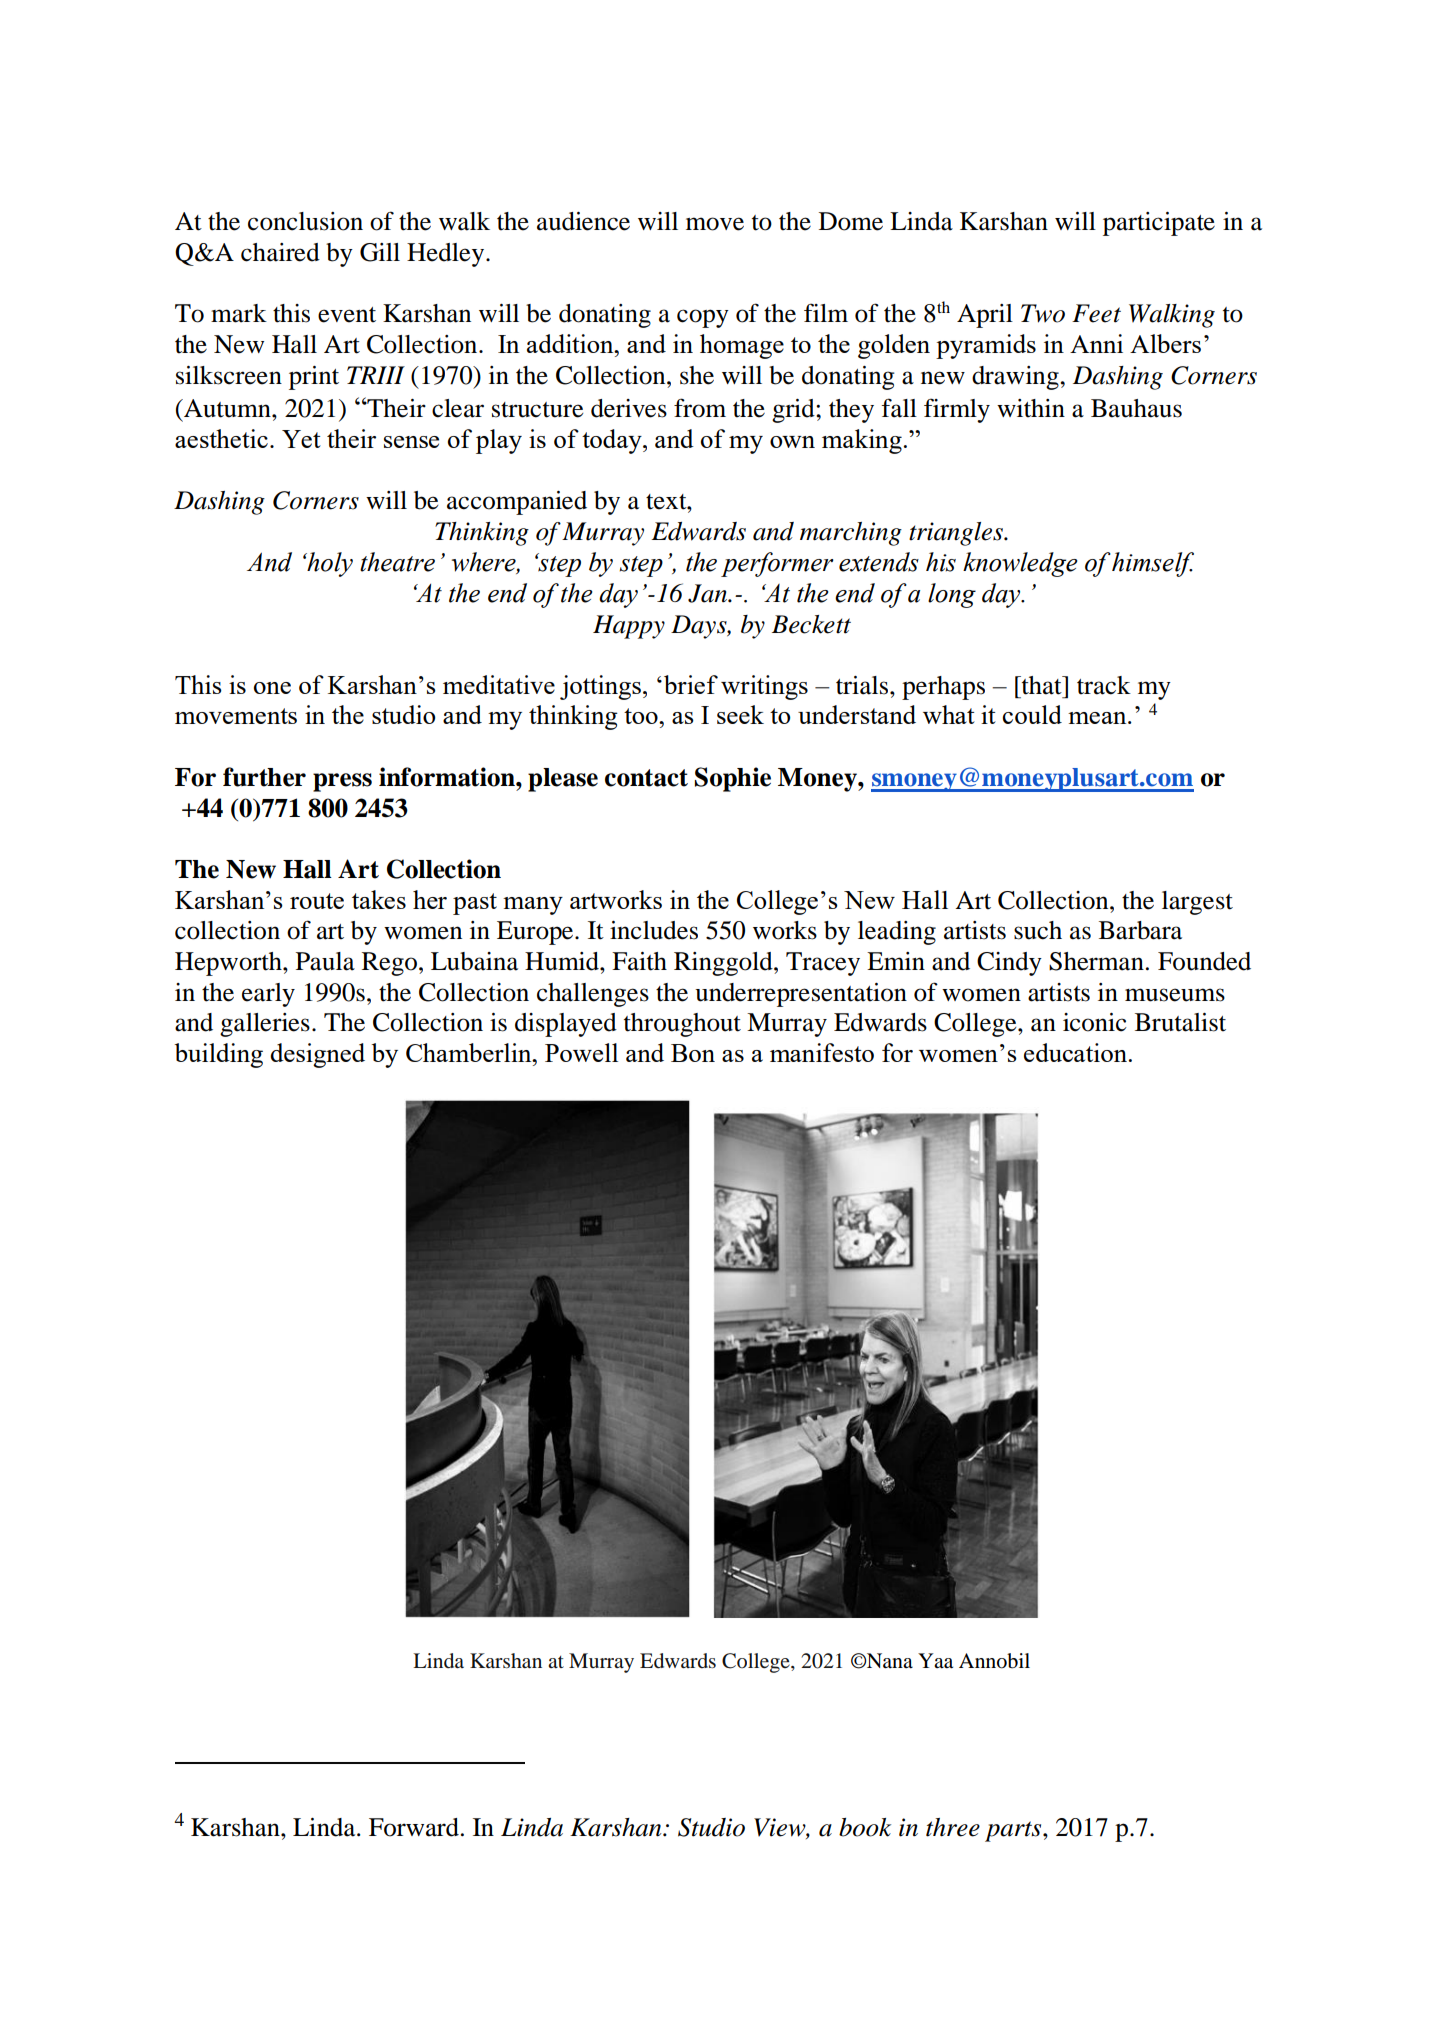 Image resolution: width=1444 pixels, height=2044 pixels. I want to click on Yaa, so click(935, 1661).
